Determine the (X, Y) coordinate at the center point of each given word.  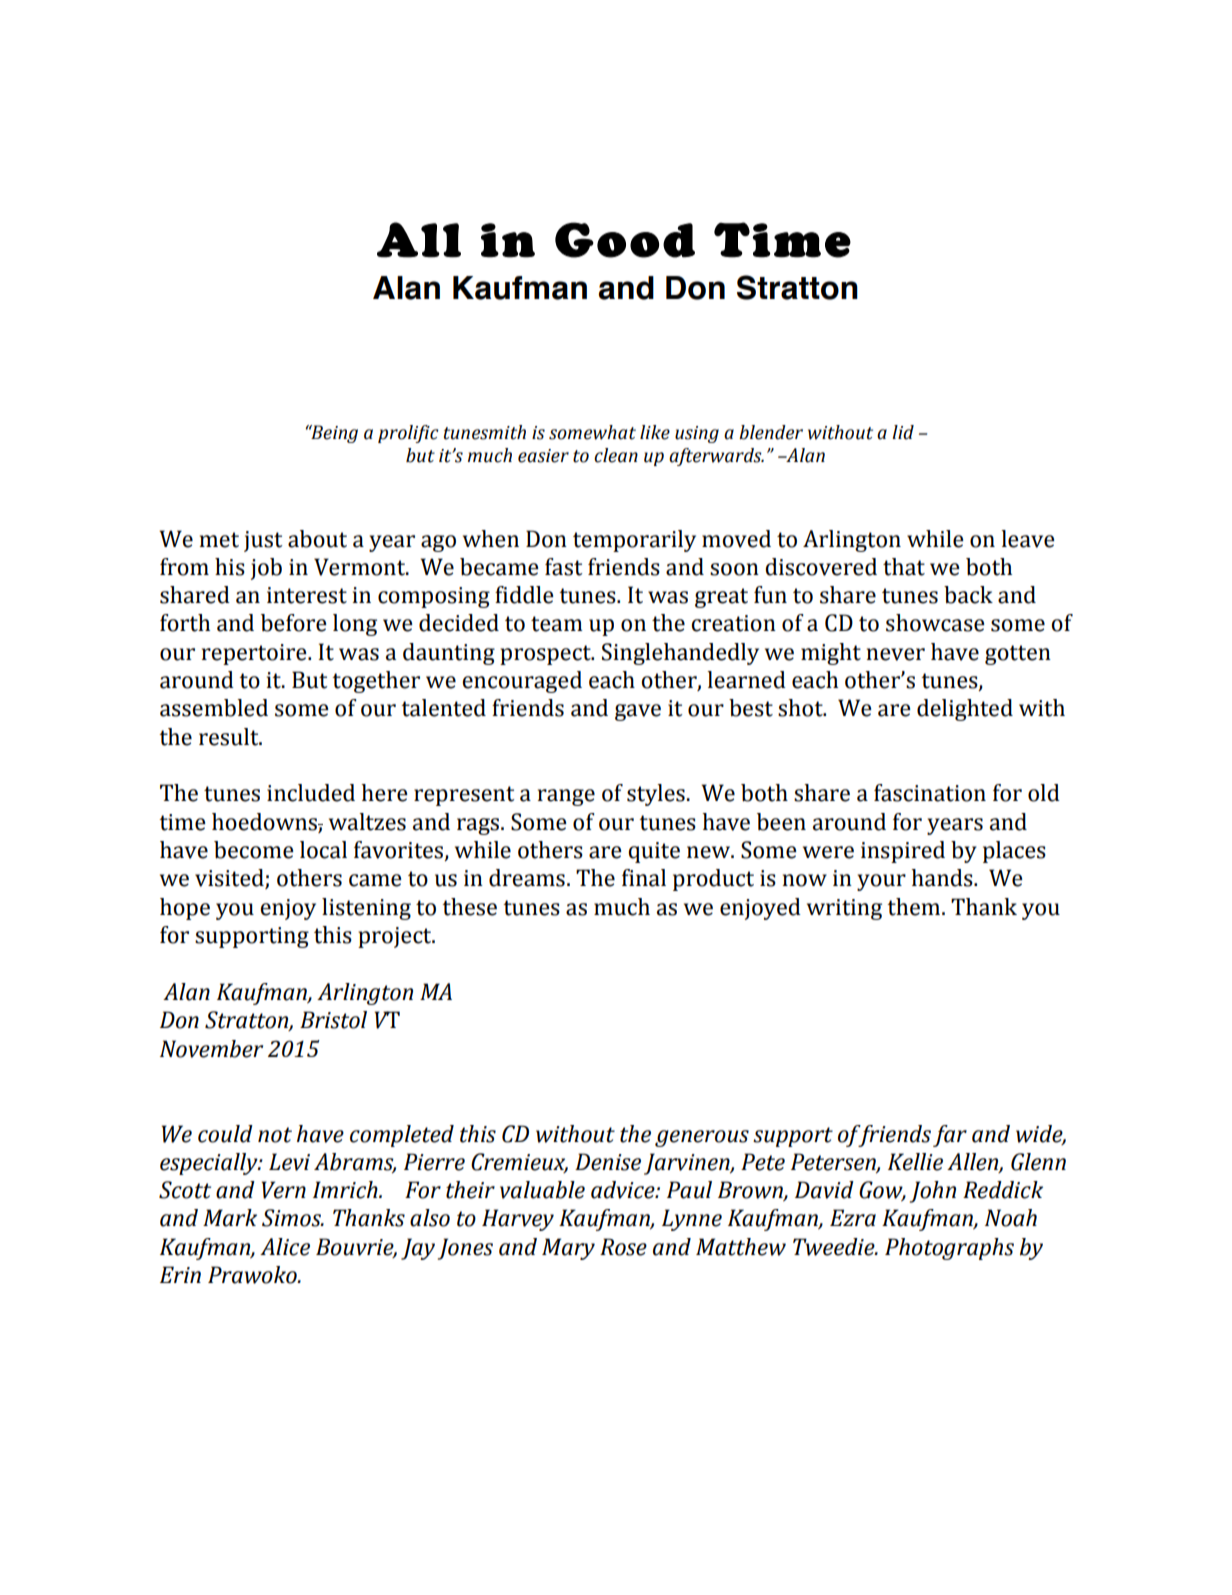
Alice (285, 1247)
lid (903, 432)
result (230, 737)
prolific (408, 434)
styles (656, 795)
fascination (930, 793)
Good (625, 240)
